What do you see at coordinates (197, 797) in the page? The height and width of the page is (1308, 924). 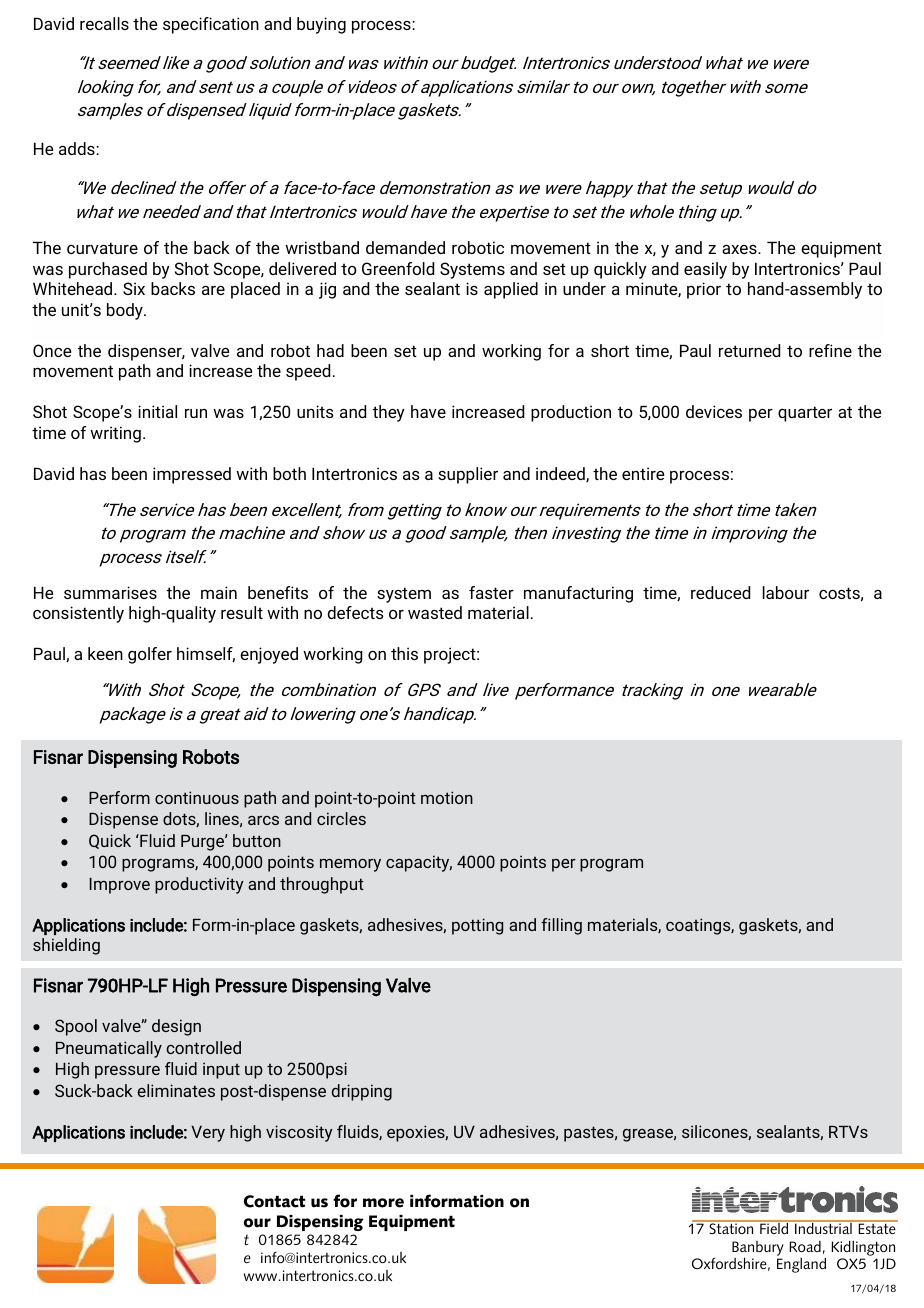 I see `continuous` at bounding box center [197, 797].
